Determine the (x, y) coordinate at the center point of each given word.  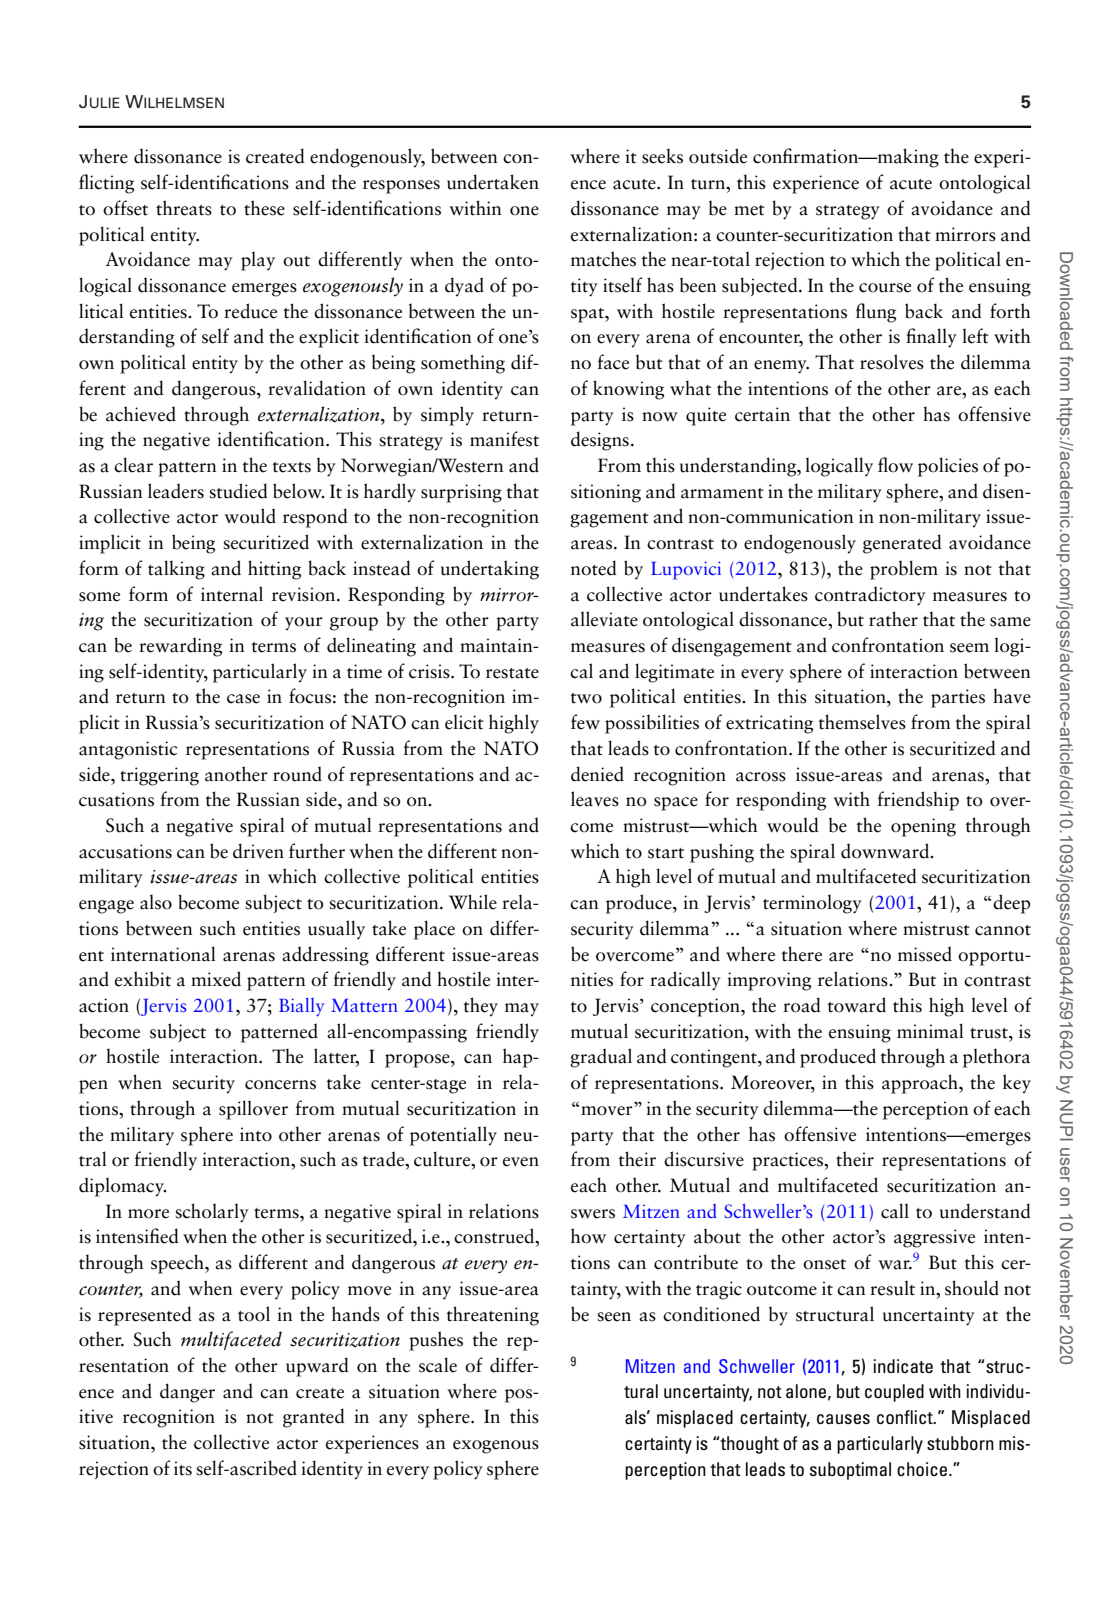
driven (258, 851)
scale (438, 1365)
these (264, 208)
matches (603, 259)
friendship (918, 801)
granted (314, 1418)
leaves (595, 799)
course (885, 288)
